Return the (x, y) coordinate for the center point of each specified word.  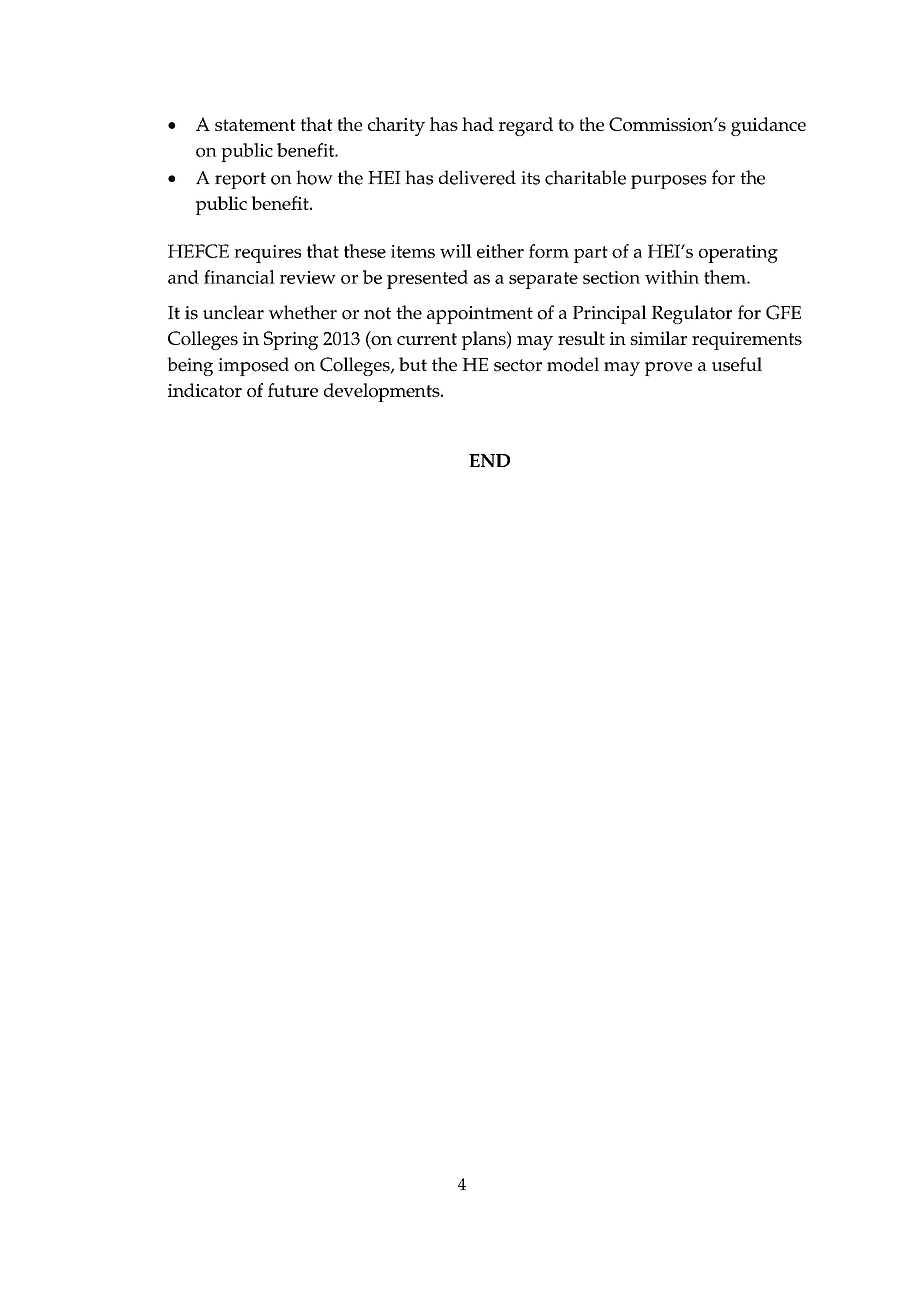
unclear (233, 312)
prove (668, 369)
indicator (205, 390)
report (240, 180)
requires (267, 254)
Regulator (691, 314)
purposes (669, 182)
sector (518, 365)
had (478, 124)
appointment (480, 315)
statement (255, 125)
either (500, 251)
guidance (768, 126)
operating (738, 254)
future (293, 390)
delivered (477, 177)
